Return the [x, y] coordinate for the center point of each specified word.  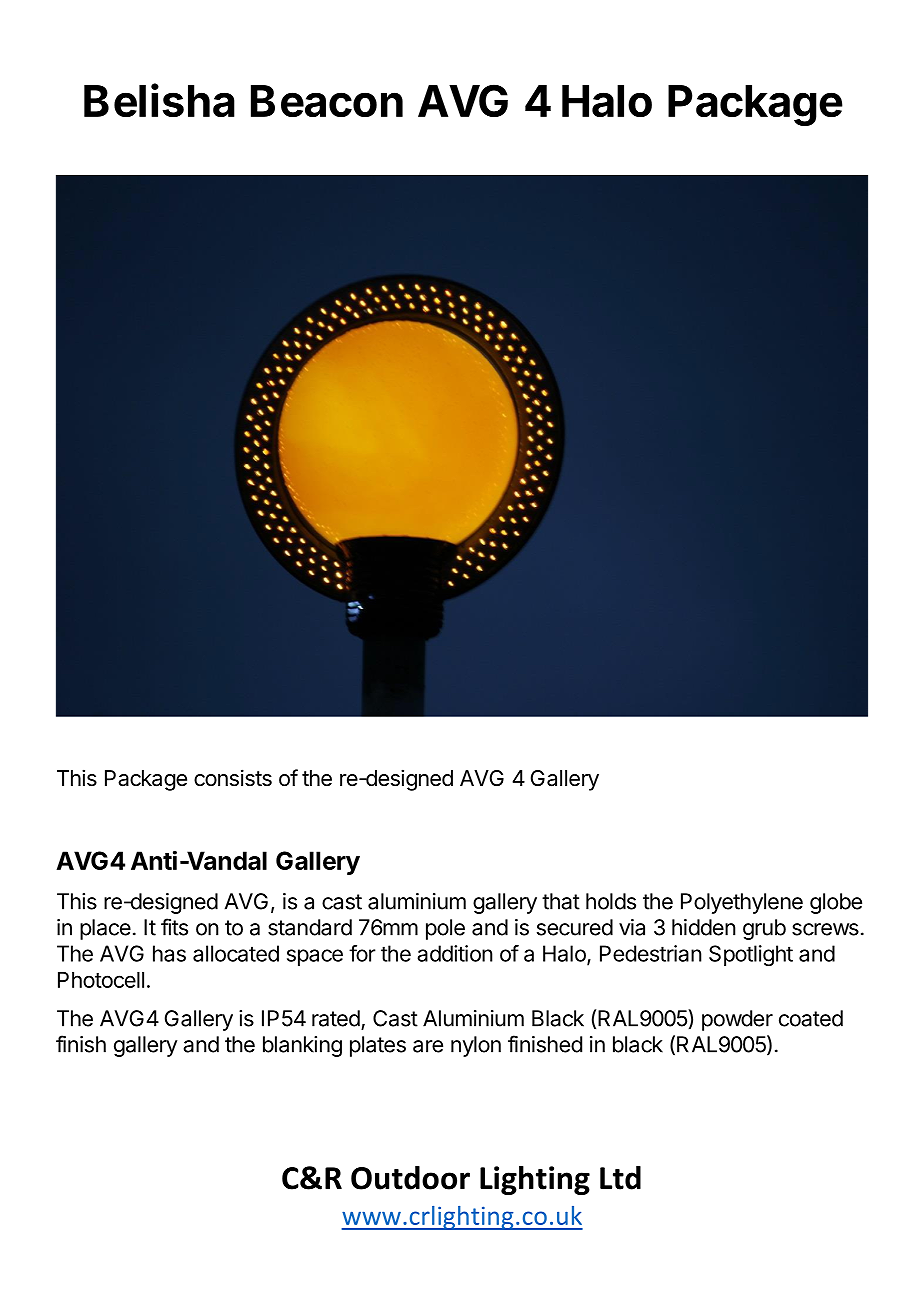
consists [233, 778]
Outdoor [410, 1178]
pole [445, 929]
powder [737, 1020]
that [561, 901]
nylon [476, 1046]
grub [764, 929]
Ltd [620, 1178]
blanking [302, 1046]
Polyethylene [742, 903]
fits [174, 927]
